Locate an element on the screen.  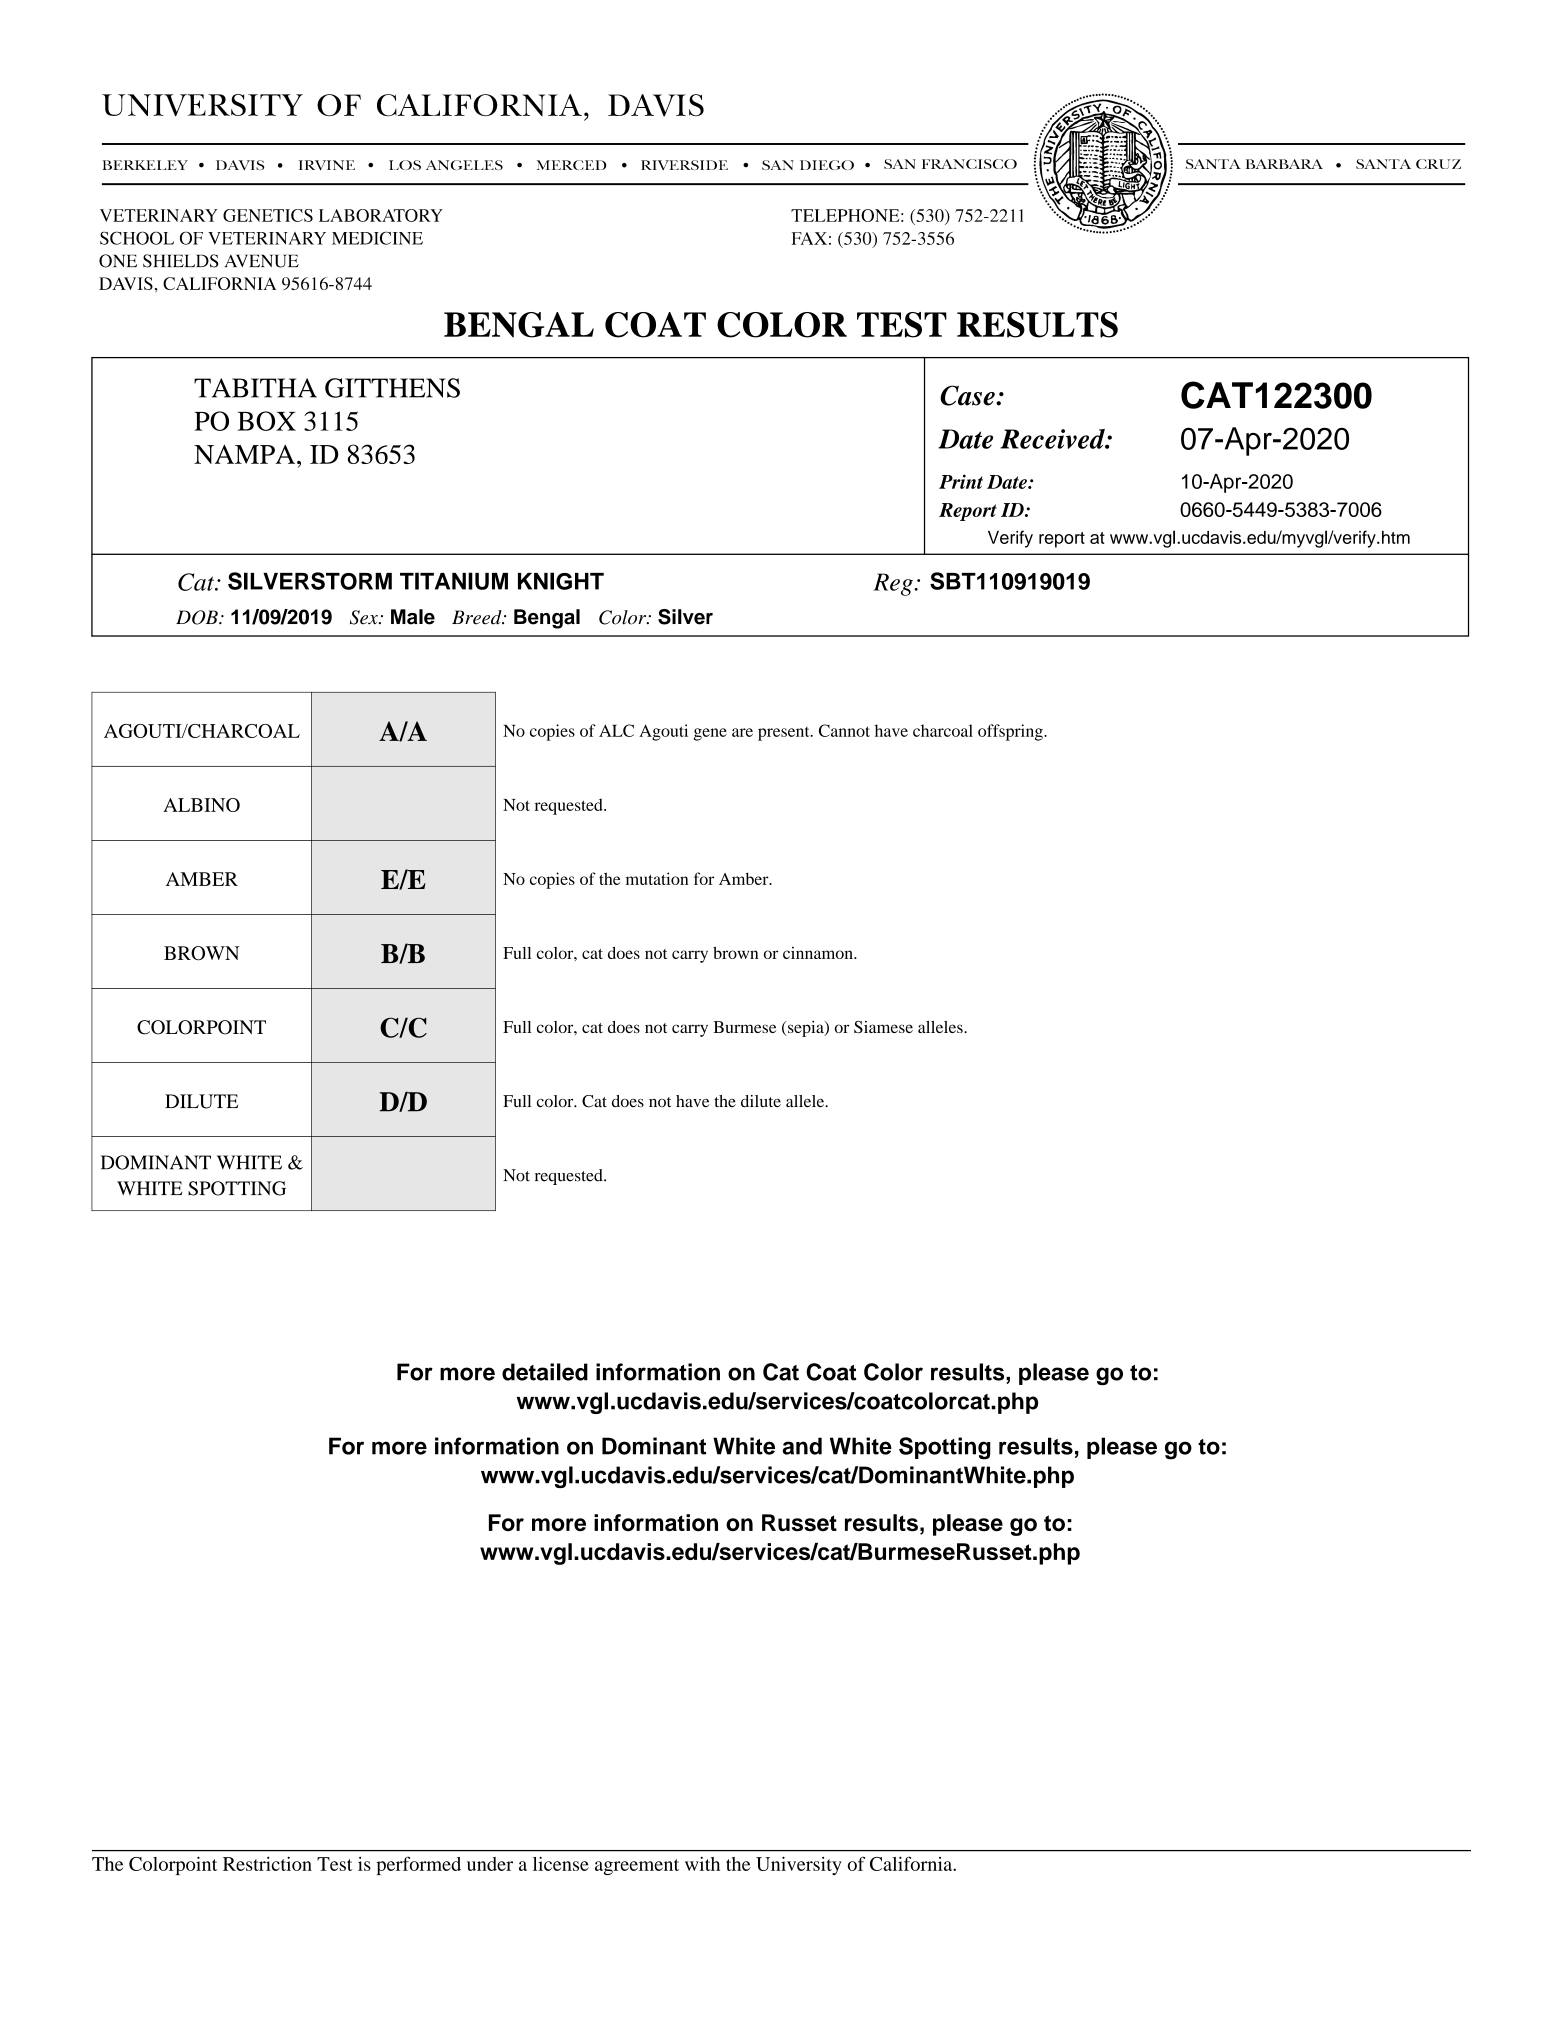
ALBINO is located at coordinates (201, 805).
